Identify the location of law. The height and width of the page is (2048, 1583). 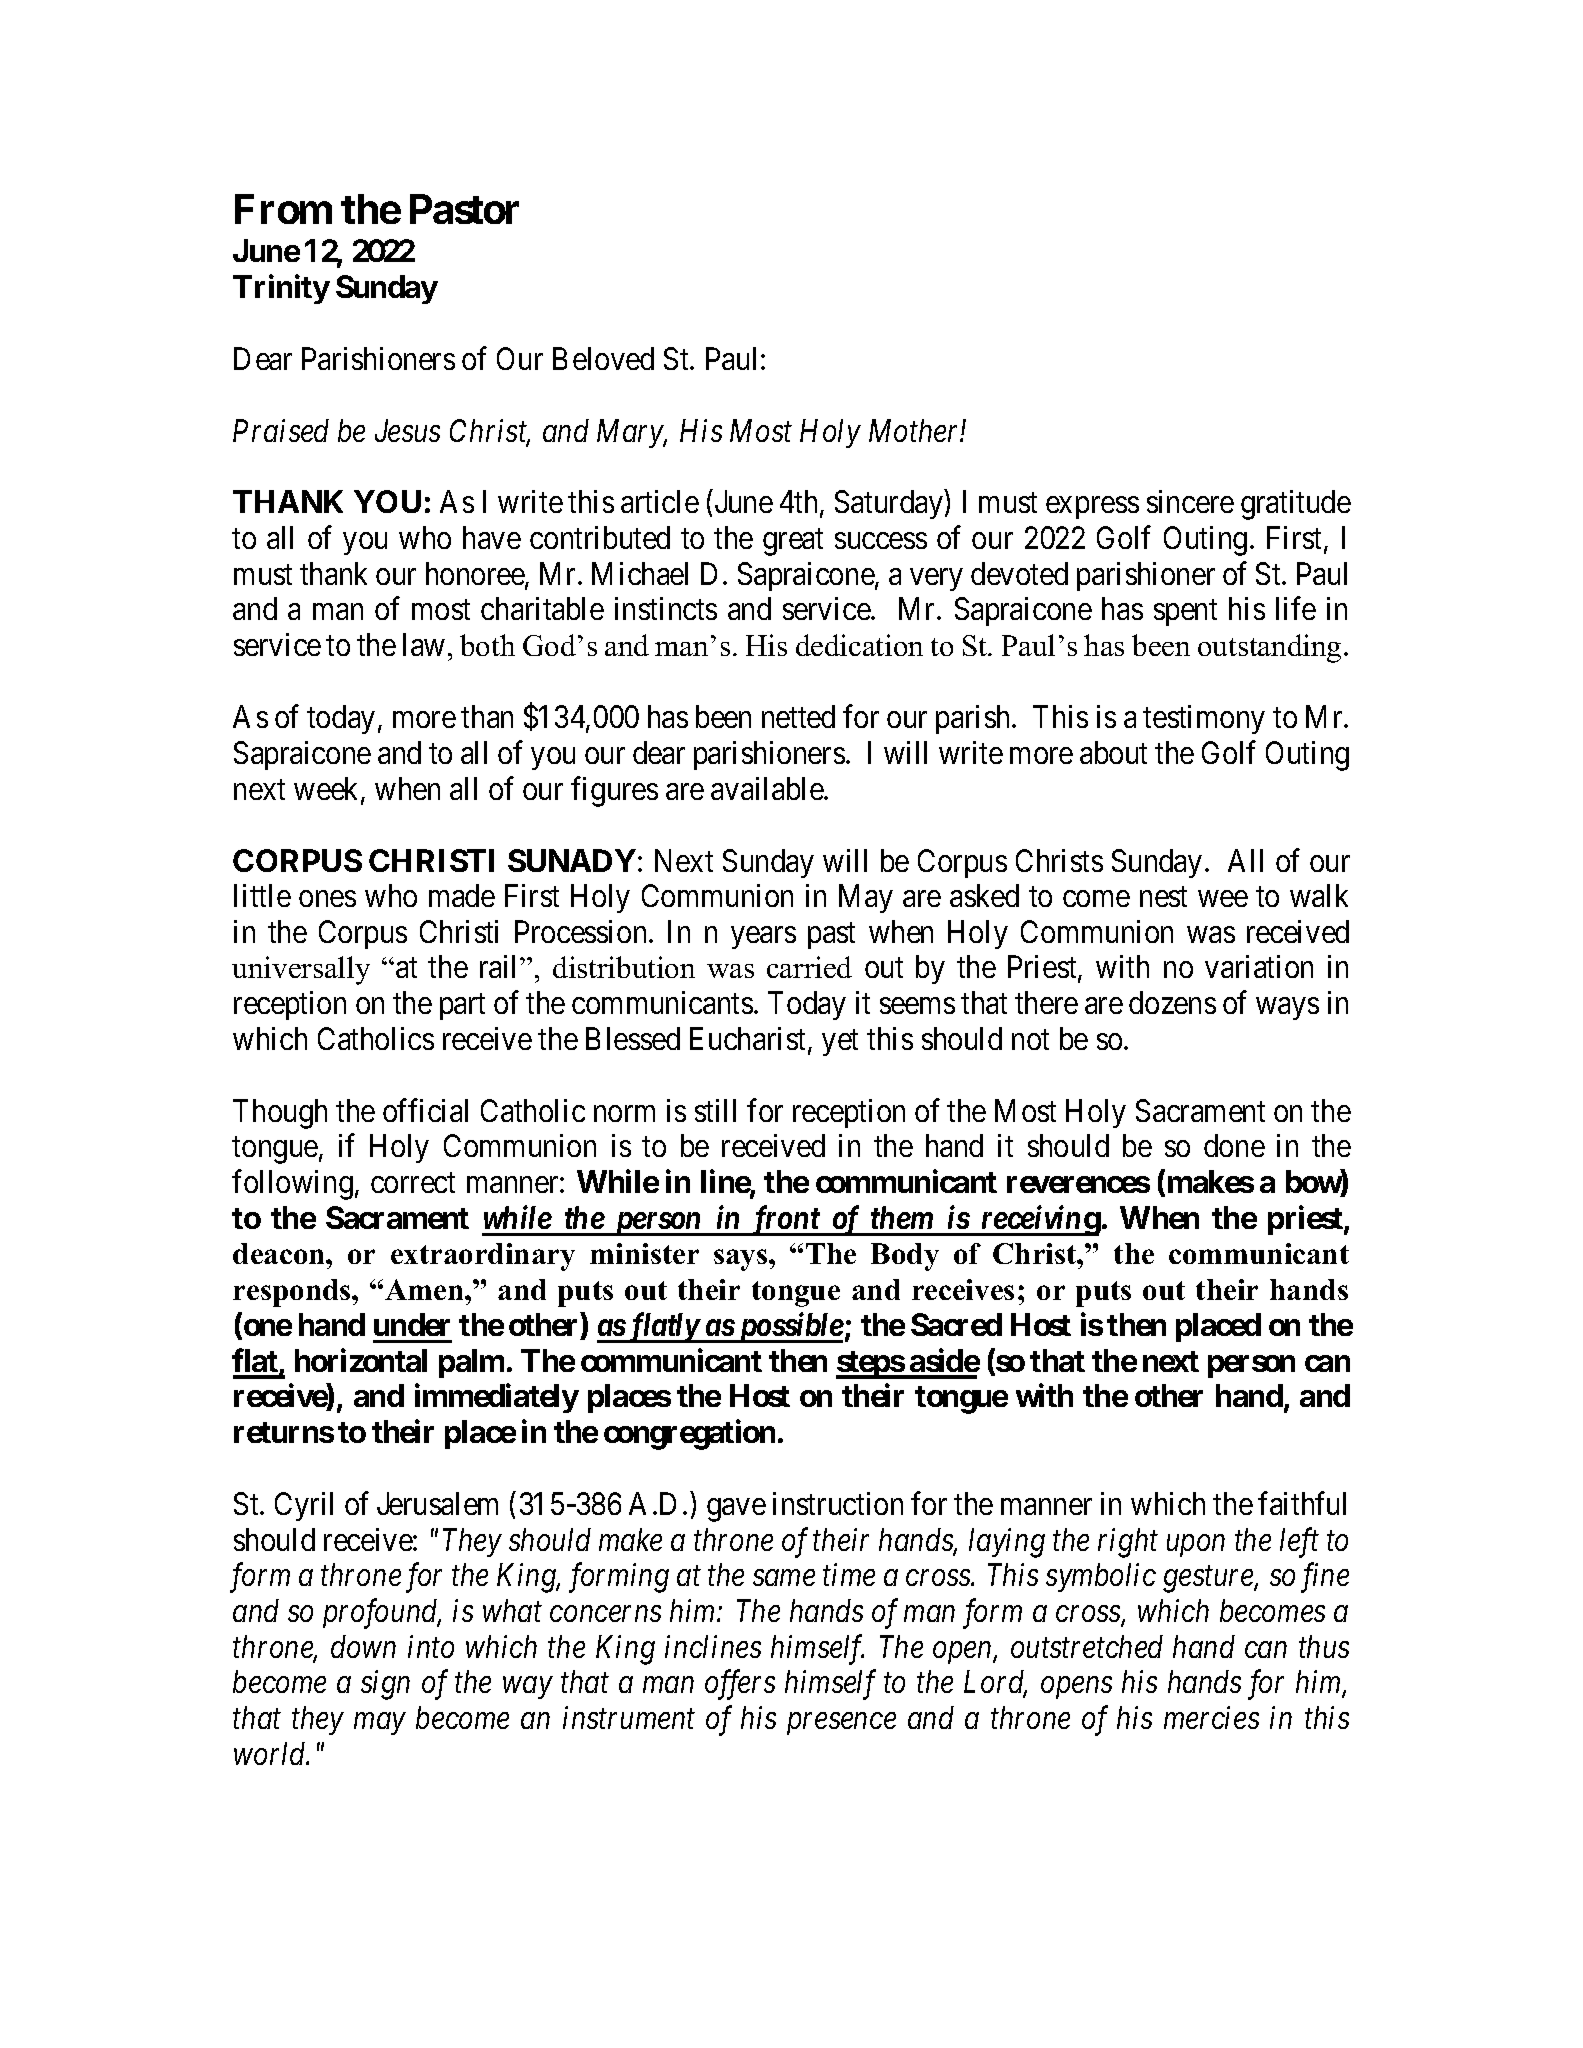
(424, 644).
